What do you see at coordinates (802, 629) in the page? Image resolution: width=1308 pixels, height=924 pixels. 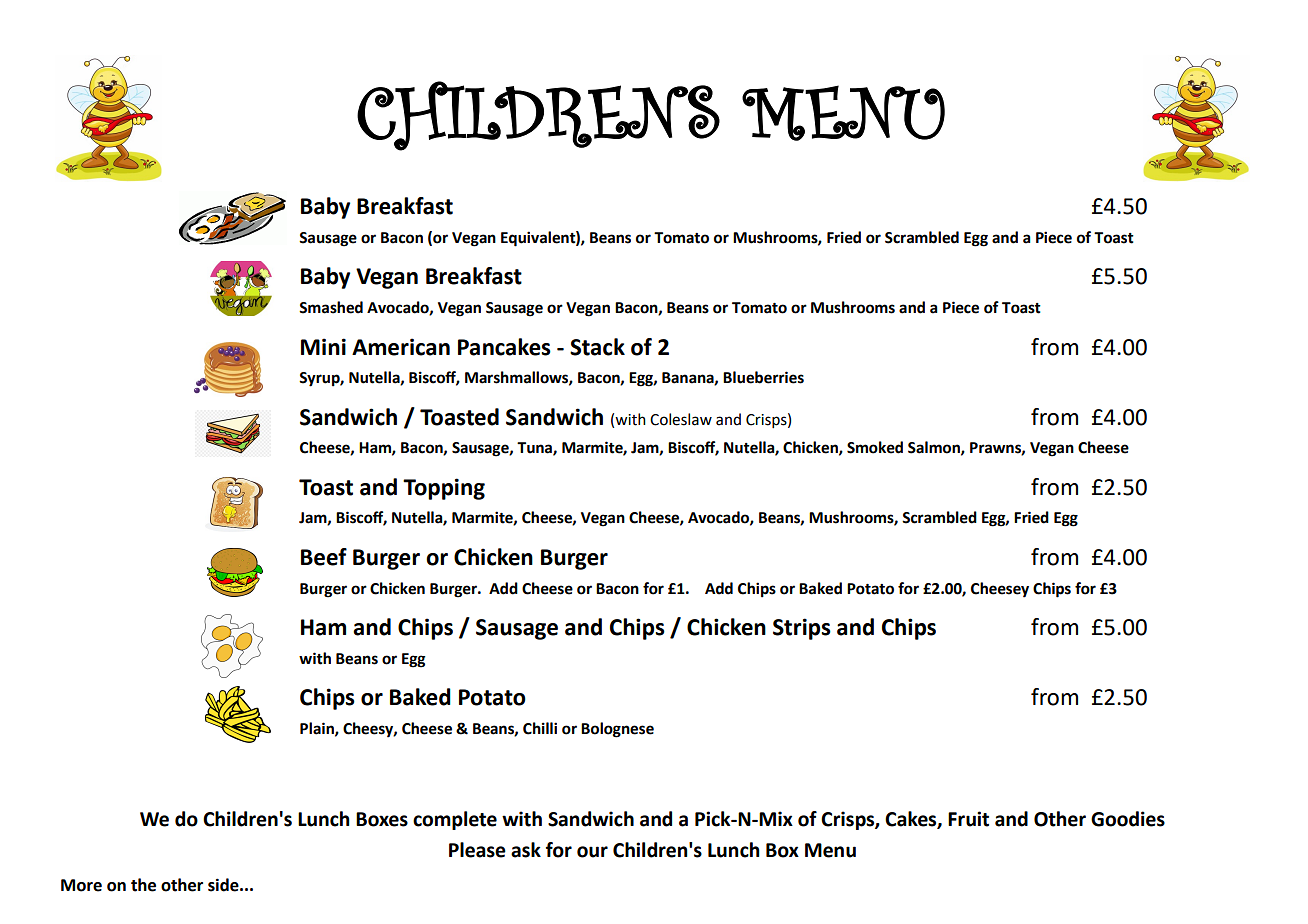 I see `Strips` at bounding box center [802, 629].
